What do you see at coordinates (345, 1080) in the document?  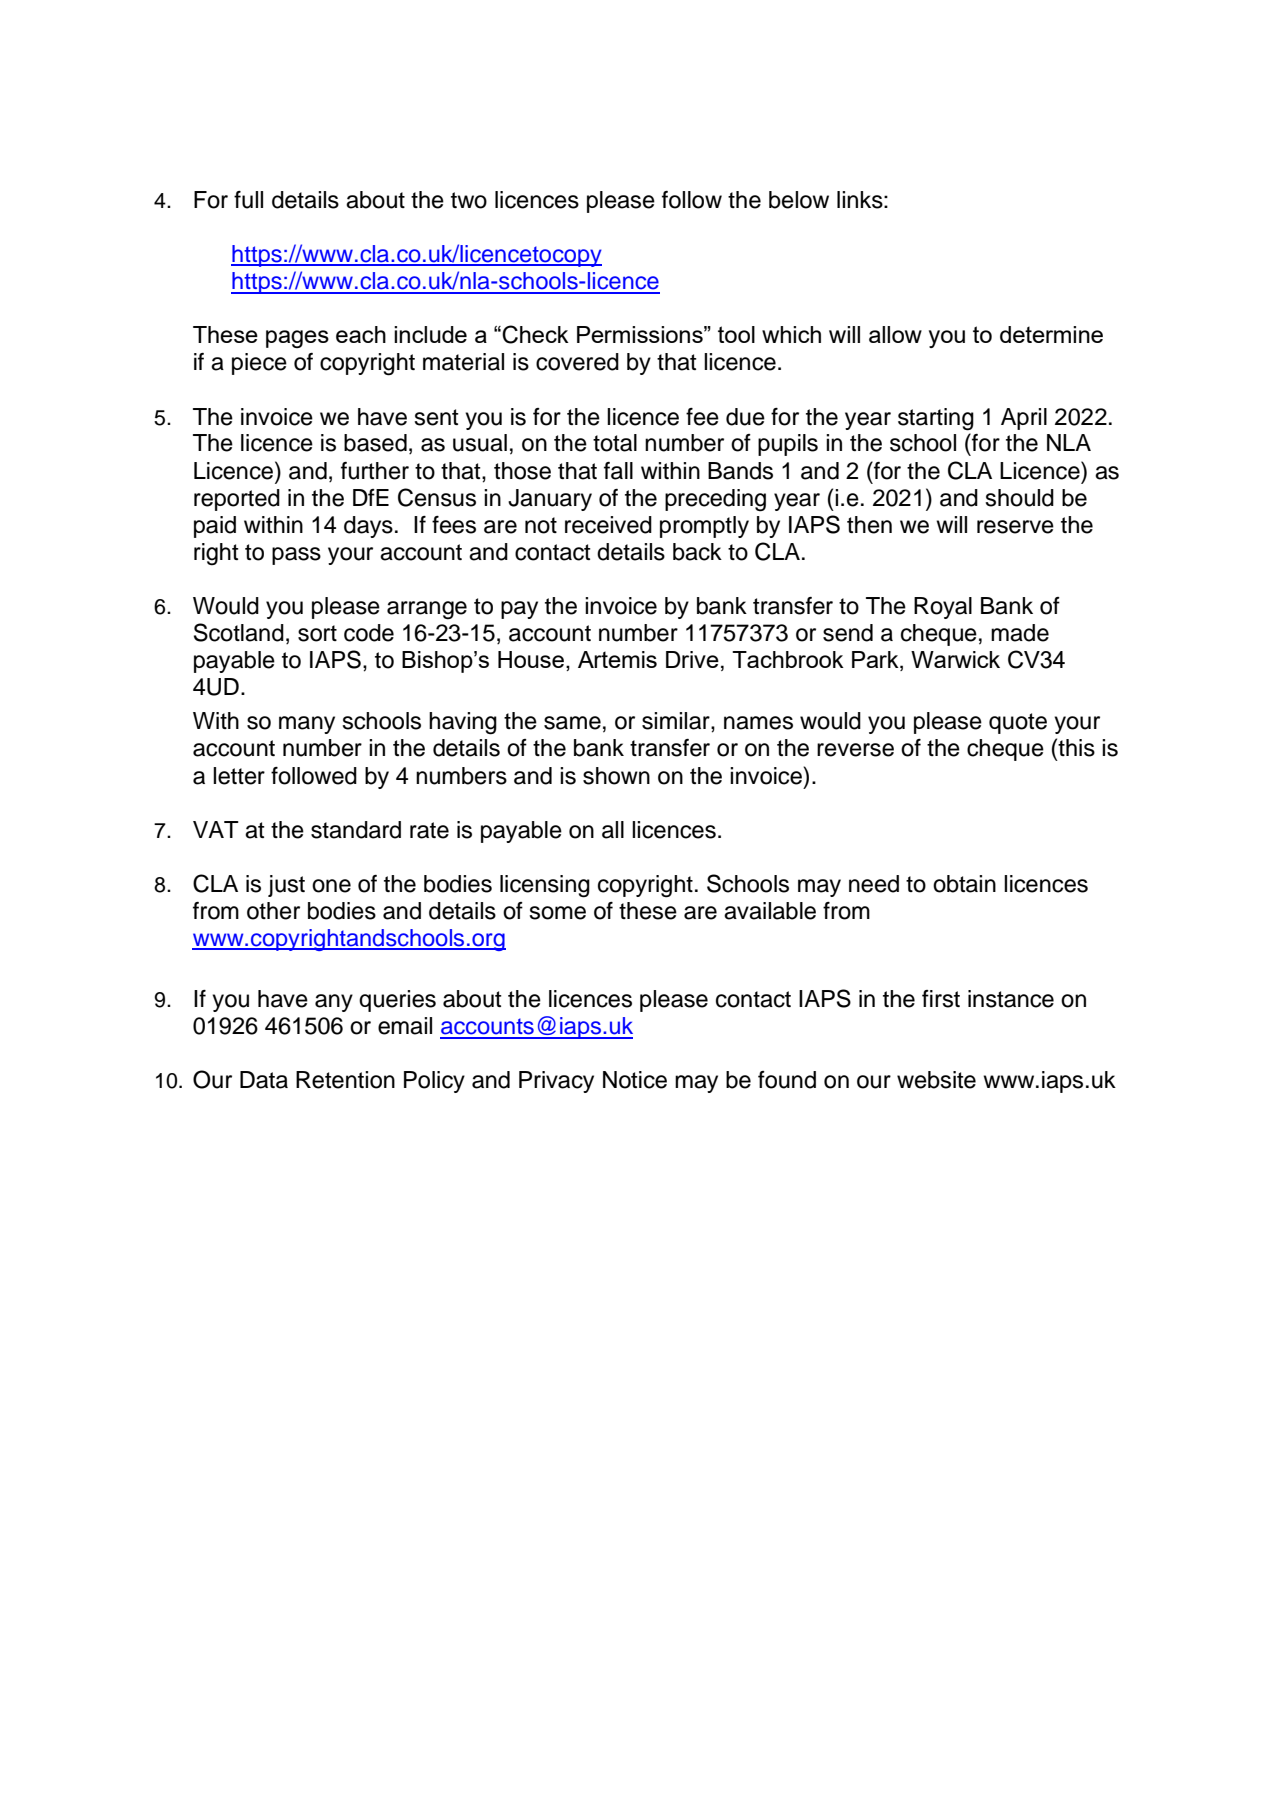 I see `Retention` at bounding box center [345, 1080].
